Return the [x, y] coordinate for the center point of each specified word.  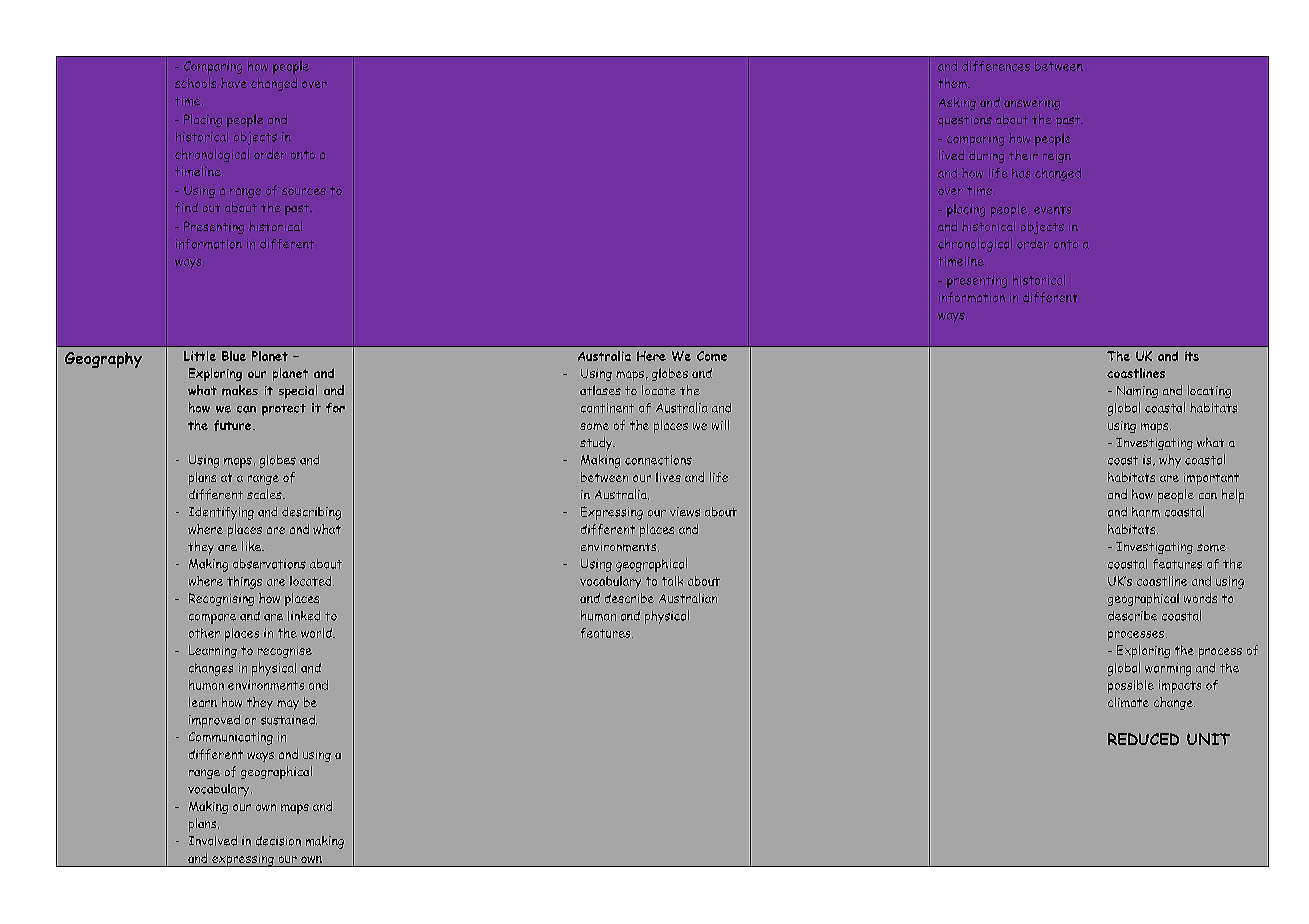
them [953, 83]
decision [278, 841]
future [234, 425]
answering [1032, 104]
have [234, 83]
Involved [213, 841]
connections [658, 460]
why [1170, 461]
